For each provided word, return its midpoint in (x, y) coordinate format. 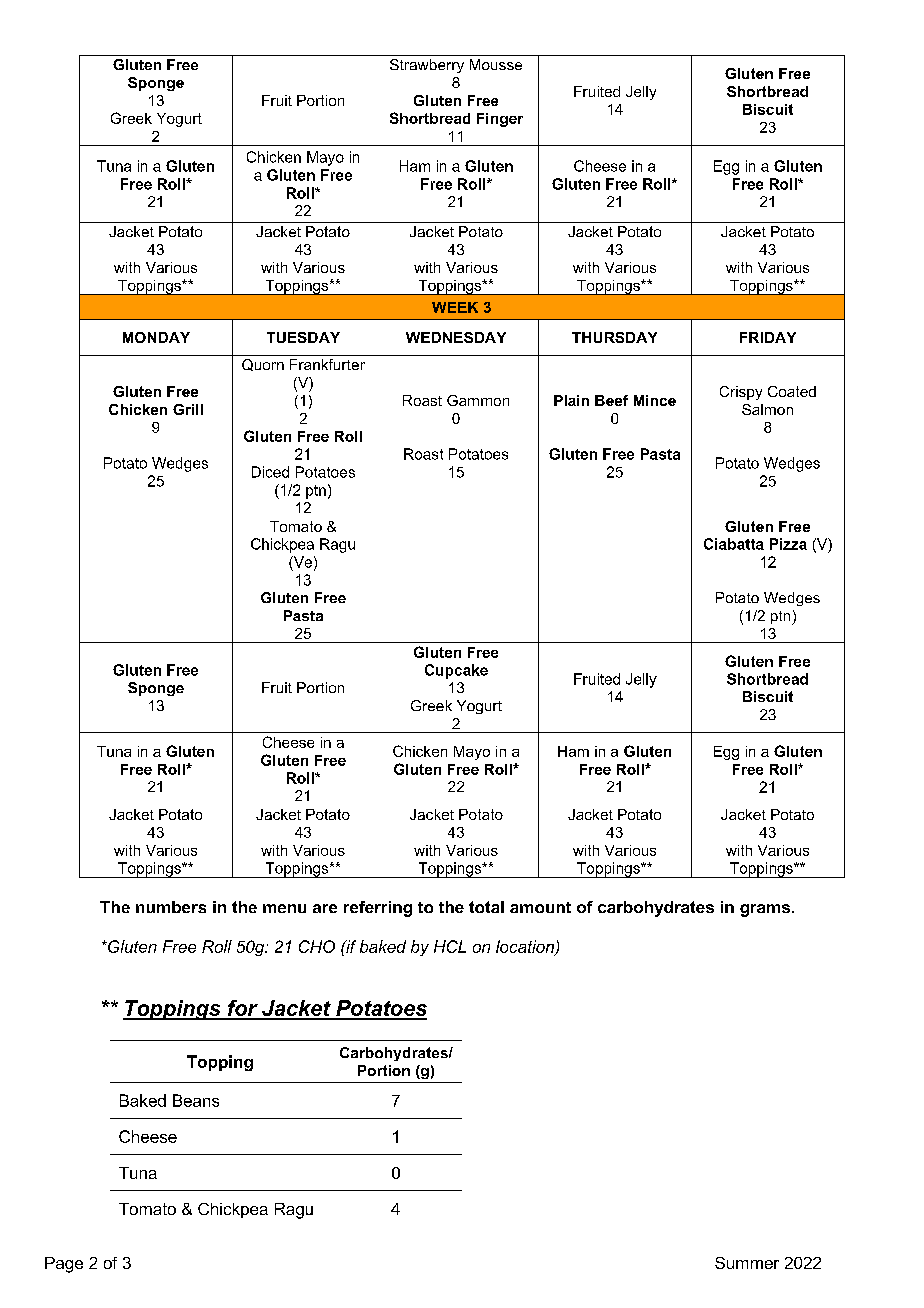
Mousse (496, 64)
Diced (270, 472)
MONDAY (156, 337)
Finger (500, 120)
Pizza (788, 544)
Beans (196, 1100)
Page (64, 1265)
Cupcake (456, 671)
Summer (747, 1263)
